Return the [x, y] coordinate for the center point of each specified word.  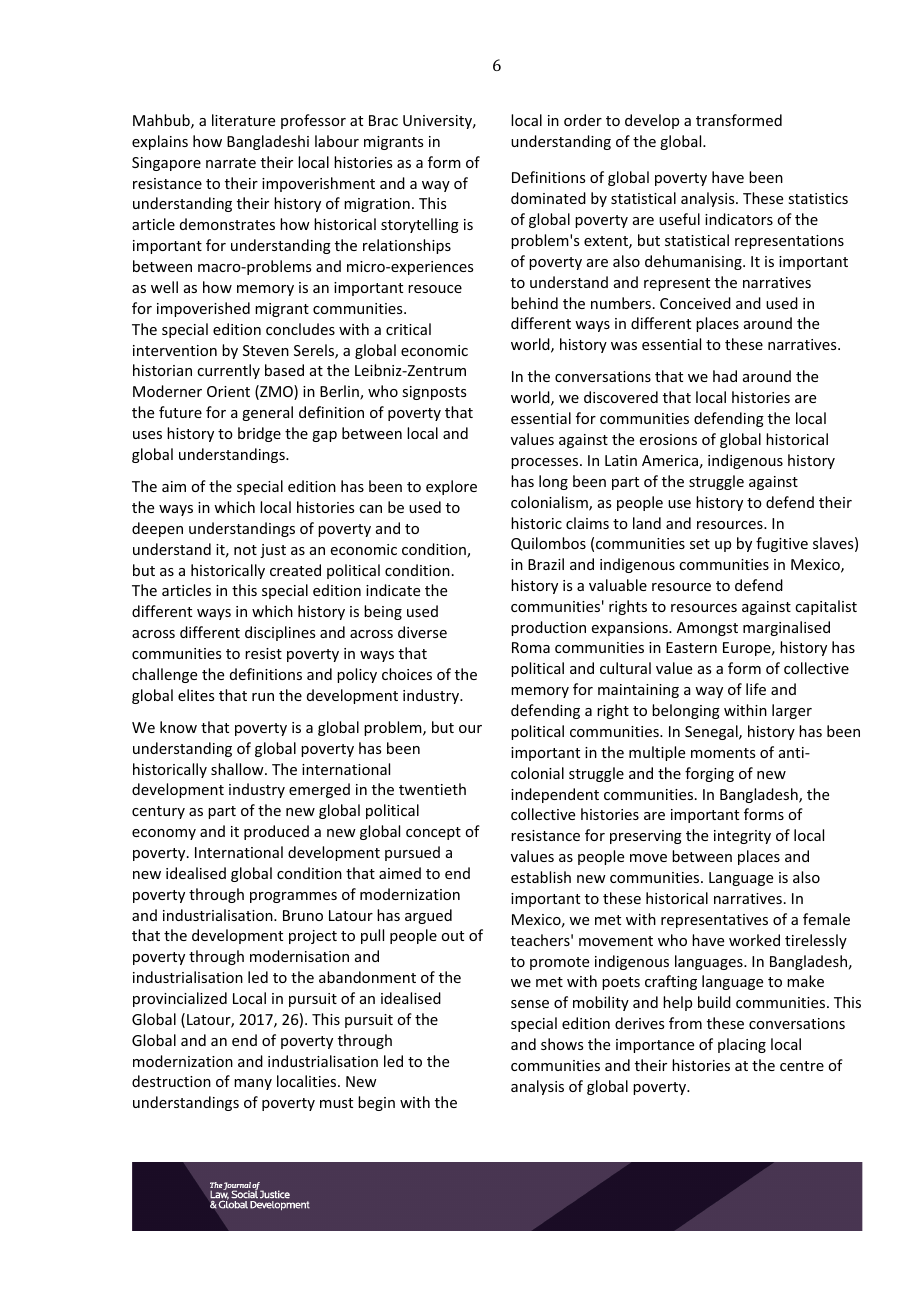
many [253, 1084]
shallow [238, 769]
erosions [668, 439]
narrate [231, 163]
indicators [739, 219]
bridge [259, 434]
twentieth [432, 789]
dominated [548, 198]
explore [451, 487]
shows [562, 1044]
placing [742, 1045]
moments [723, 753]
